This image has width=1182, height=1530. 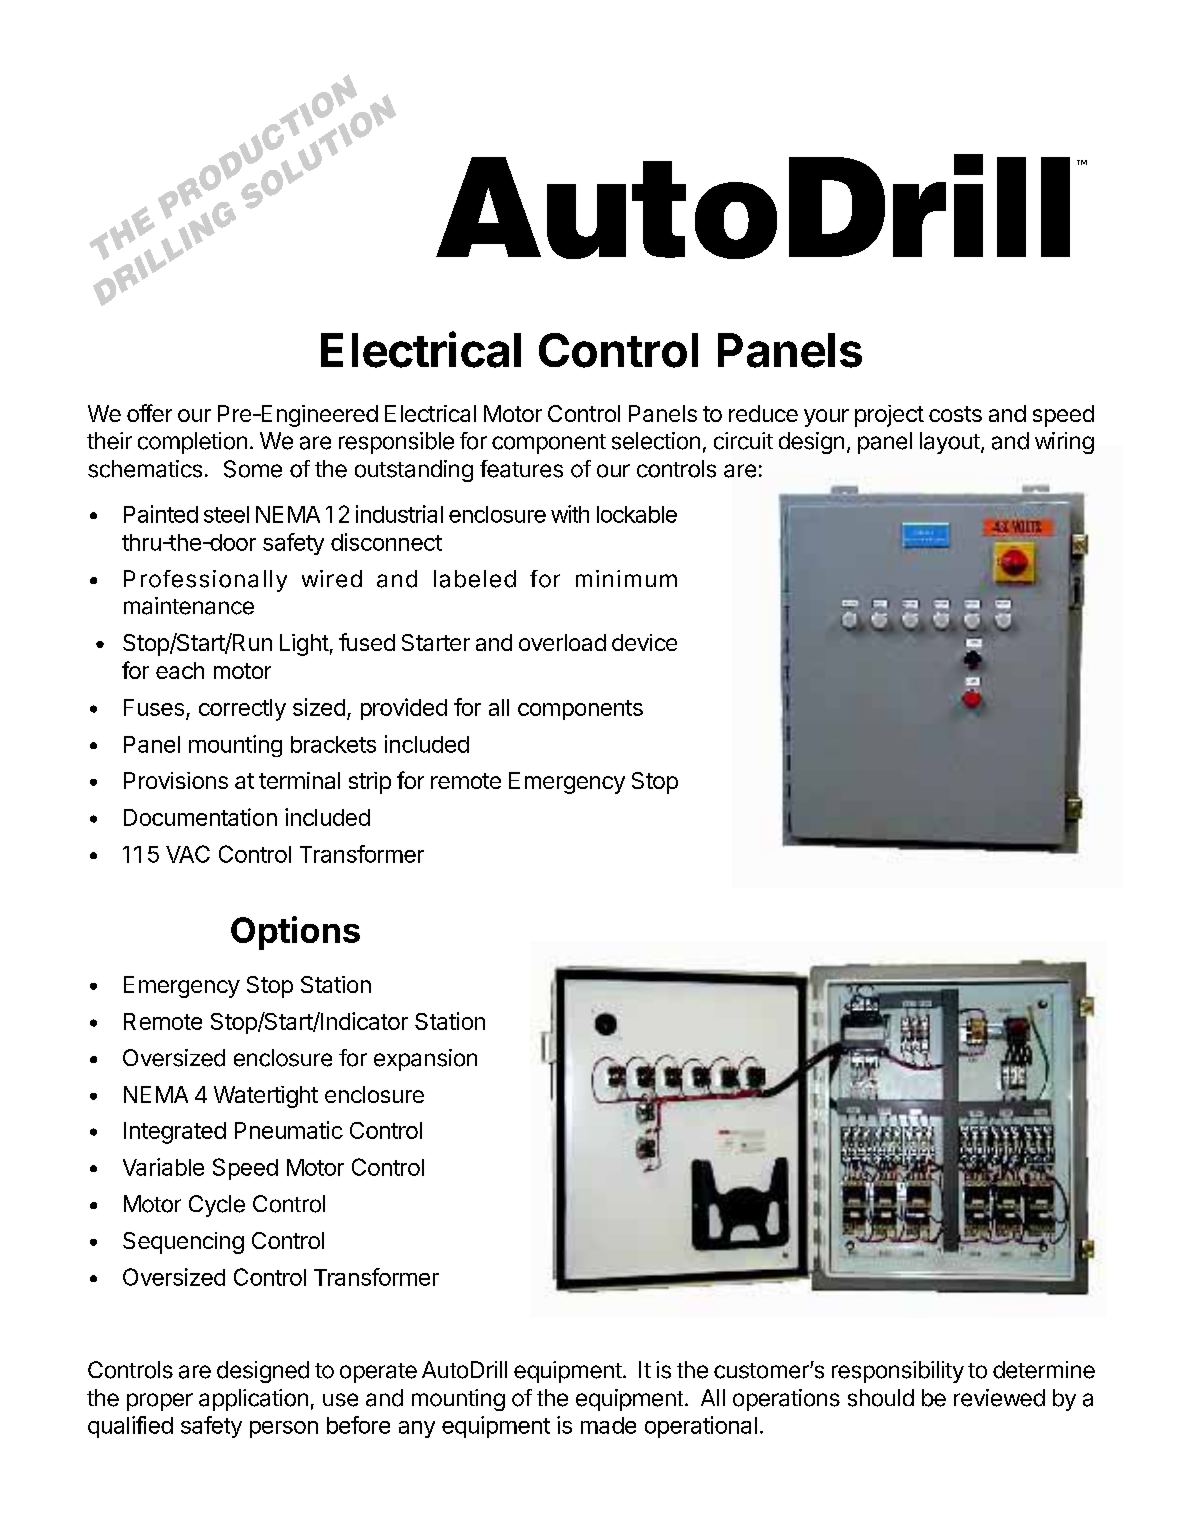 I want to click on completion, so click(x=192, y=443).
